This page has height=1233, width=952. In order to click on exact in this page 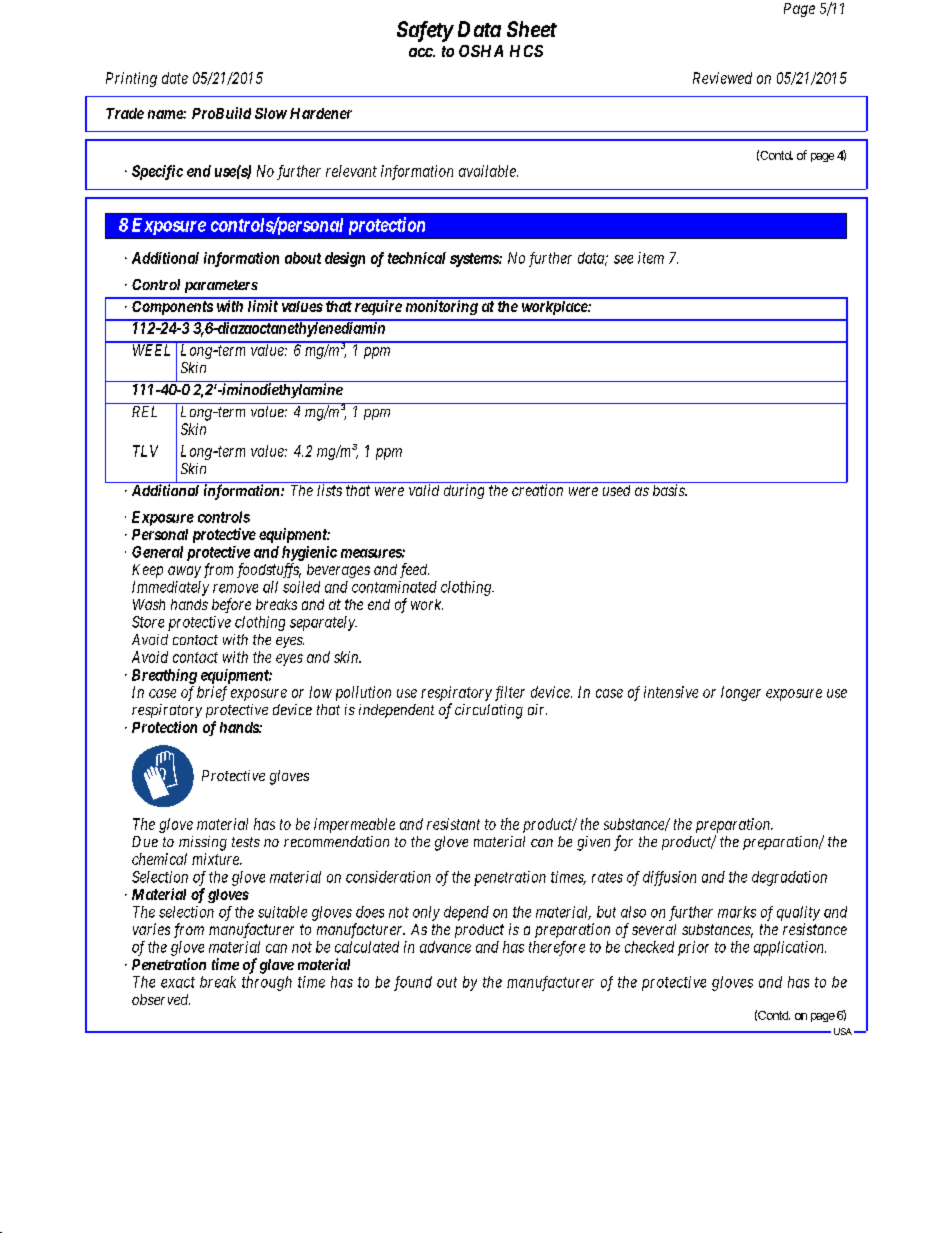, I will do `click(178, 982)`.
